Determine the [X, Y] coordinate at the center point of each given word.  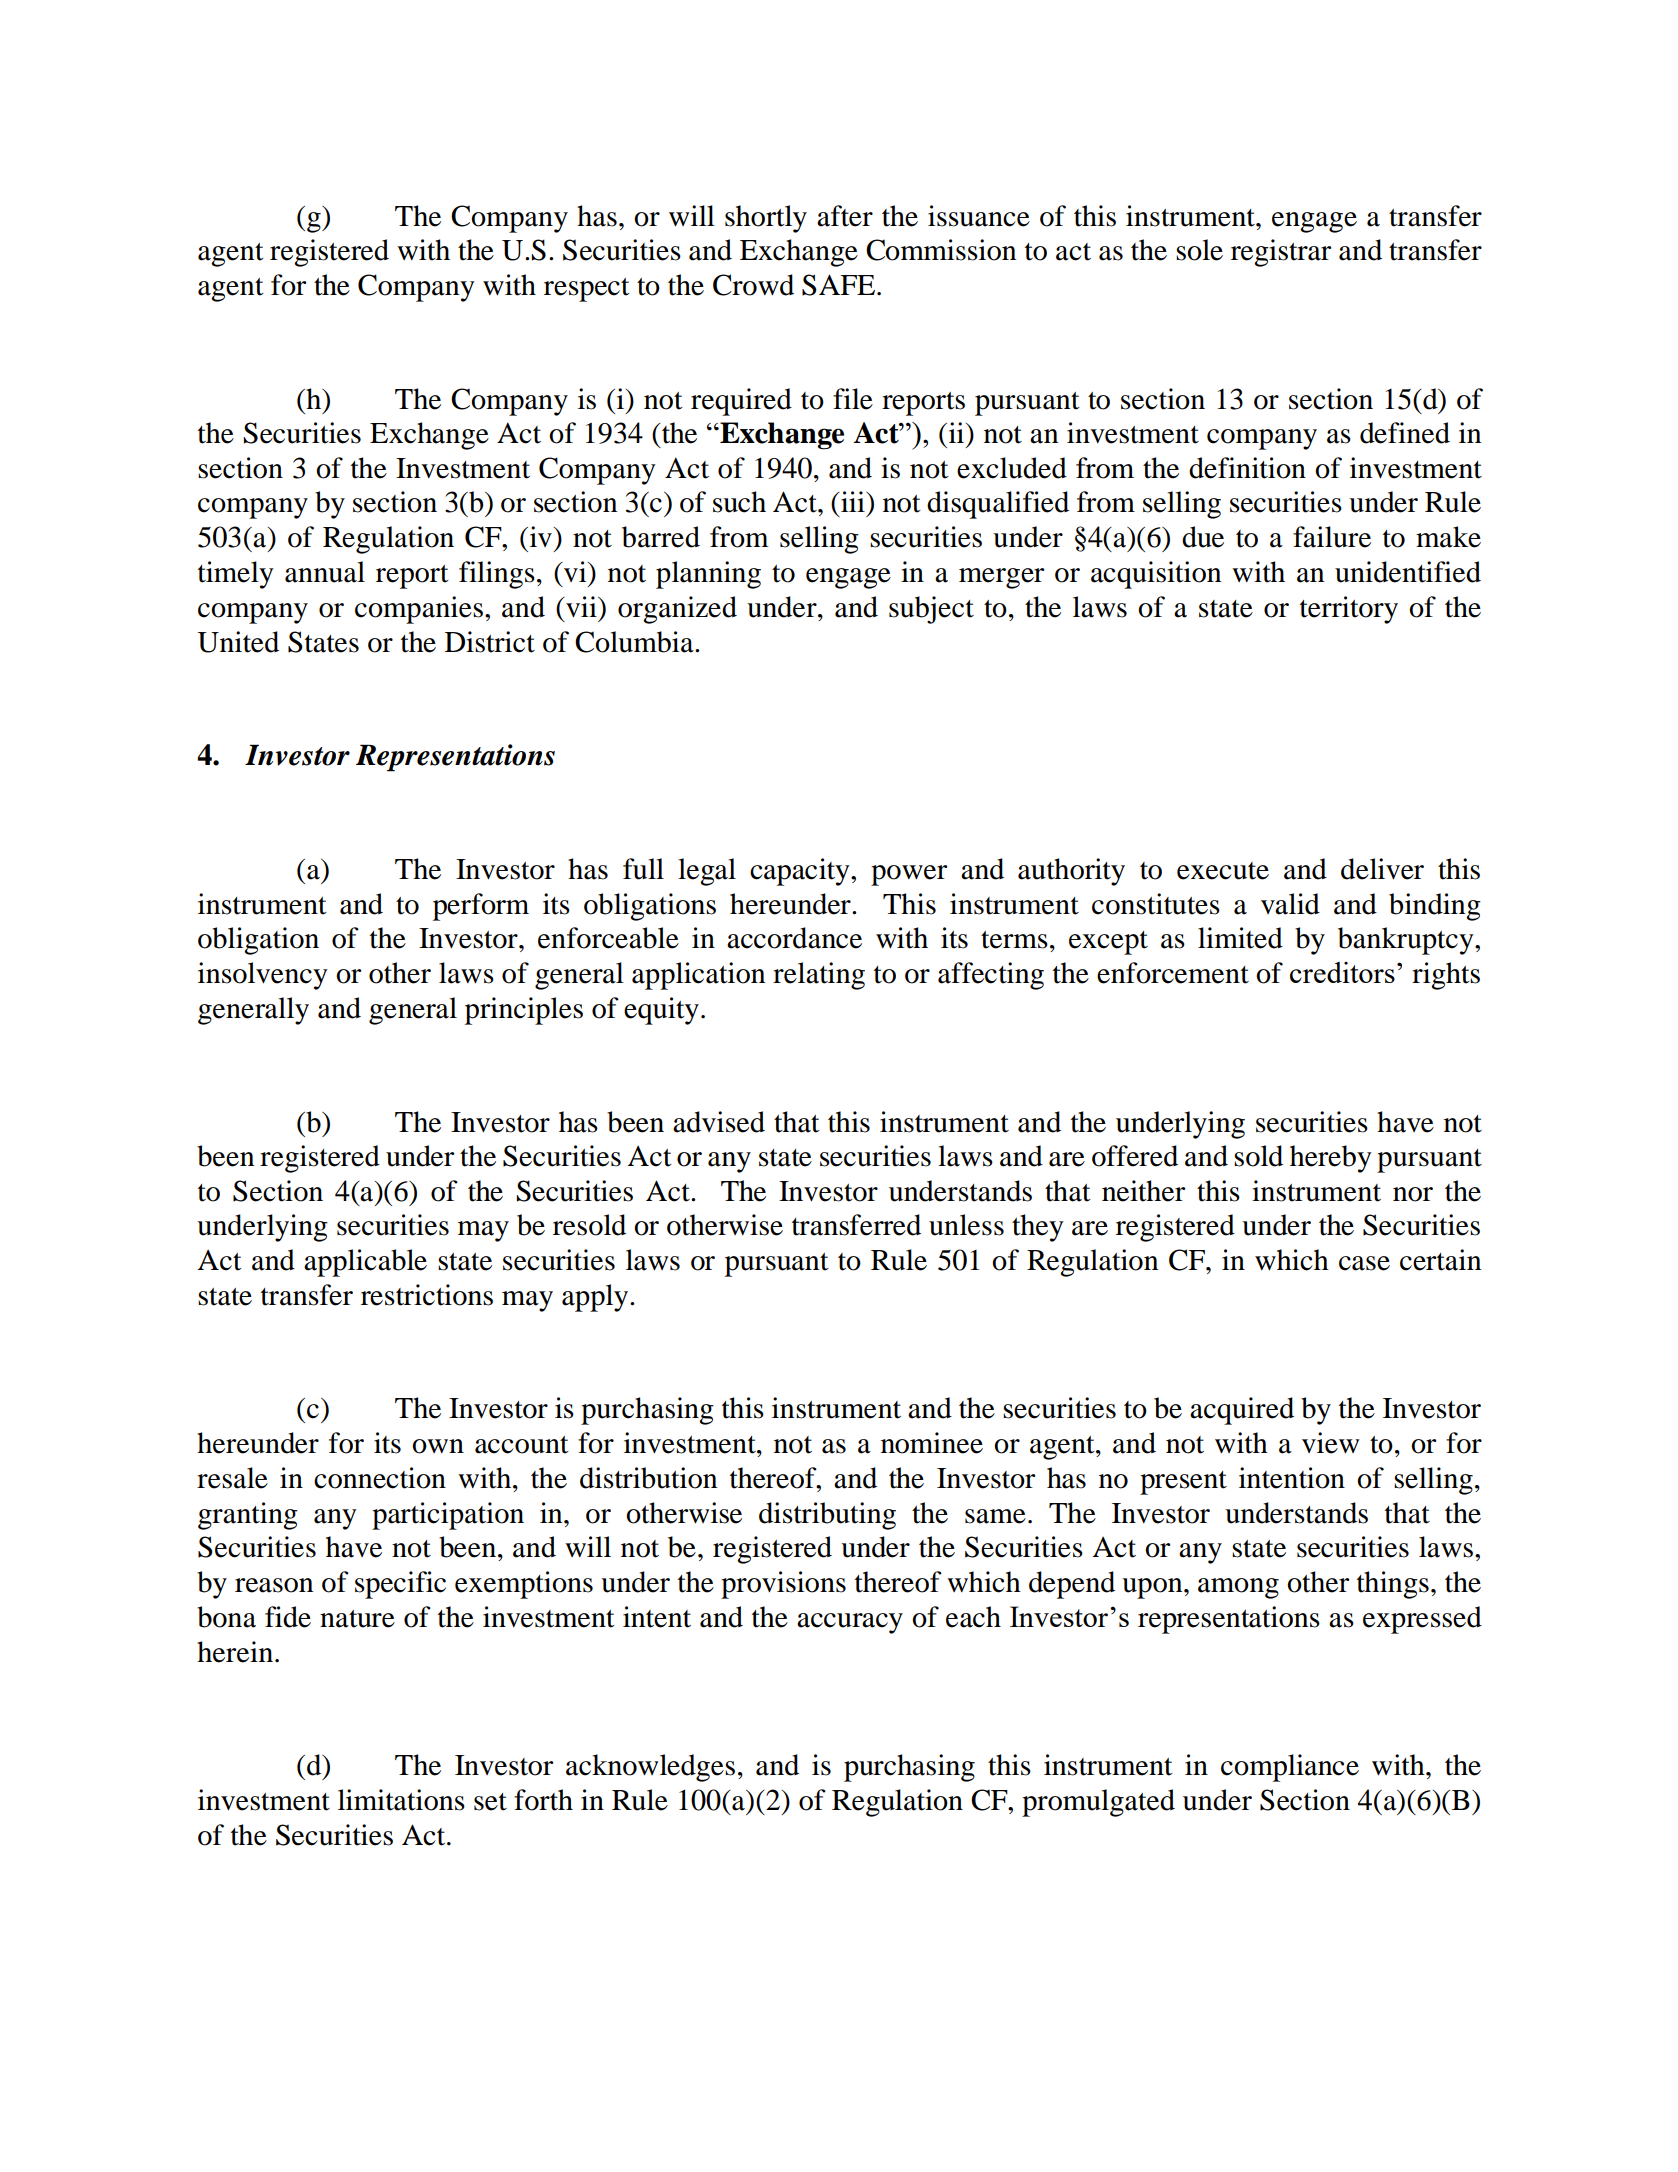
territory [1349, 610]
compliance [1290, 1768]
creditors [1342, 972]
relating [819, 976]
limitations [401, 1800]
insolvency [263, 976]
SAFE [840, 285]
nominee [932, 1443]
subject [931, 610]
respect [587, 290]
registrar [1281, 253]
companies [419, 610]
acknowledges [650, 1768]
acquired [1242, 1411]
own [438, 1446]
